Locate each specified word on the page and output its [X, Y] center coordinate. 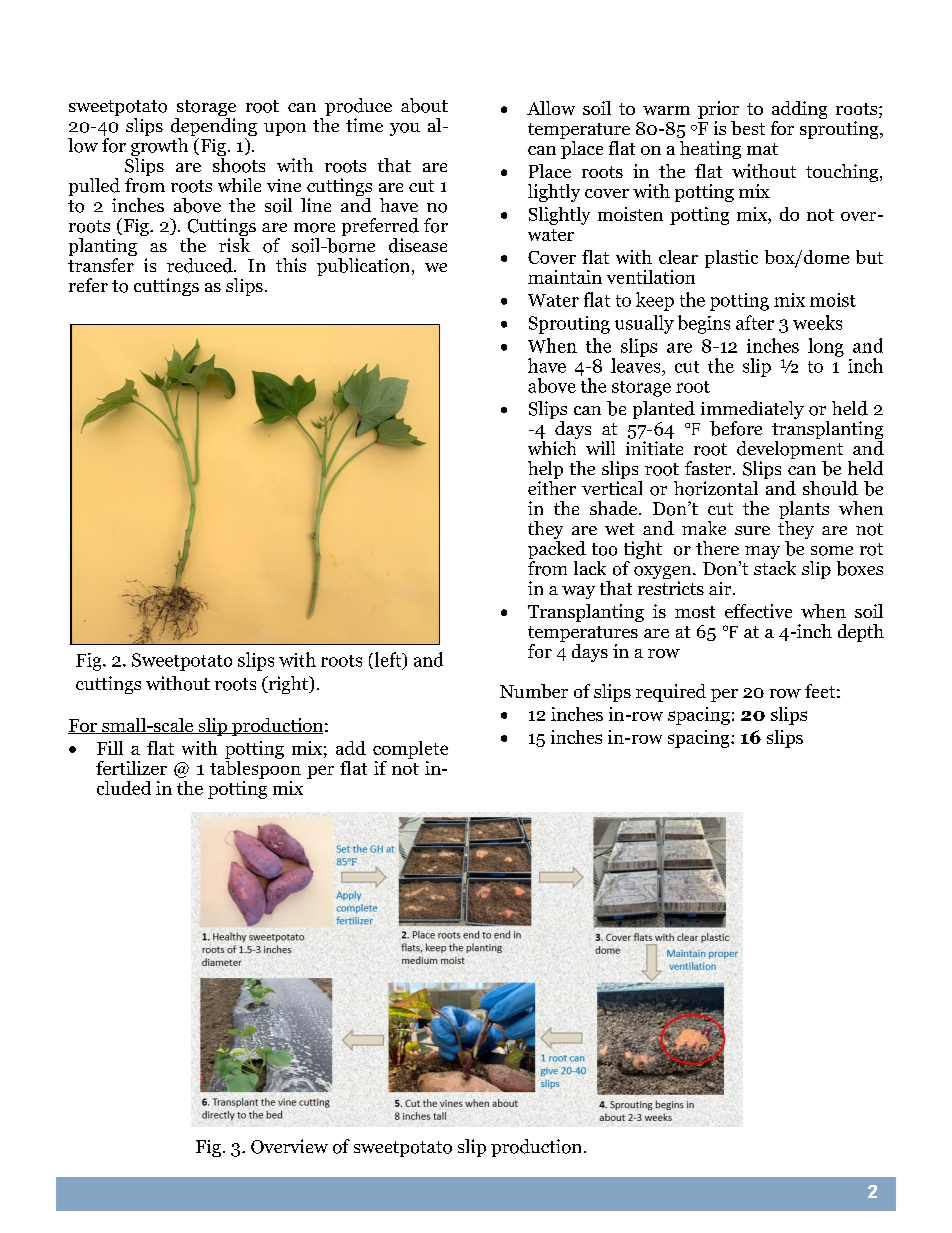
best [748, 128]
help [545, 471]
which [552, 448]
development [790, 451]
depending [214, 128]
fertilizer [131, 768]
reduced [201, 265]
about [424, 105]
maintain [565, 277]
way [578, 592]
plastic [731, 259]
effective [758, 611]
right [288, 685]
